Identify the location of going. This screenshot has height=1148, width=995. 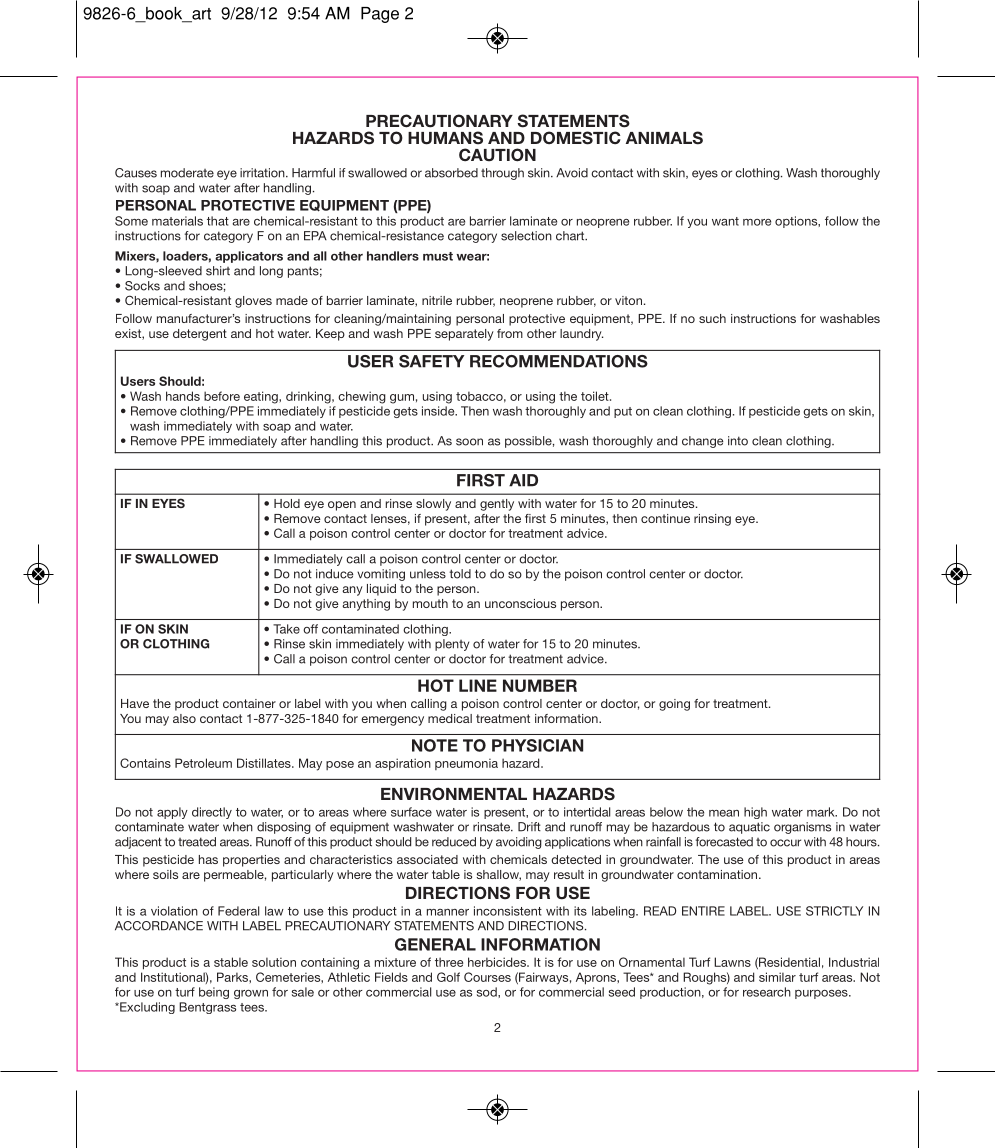
(674, 705).
